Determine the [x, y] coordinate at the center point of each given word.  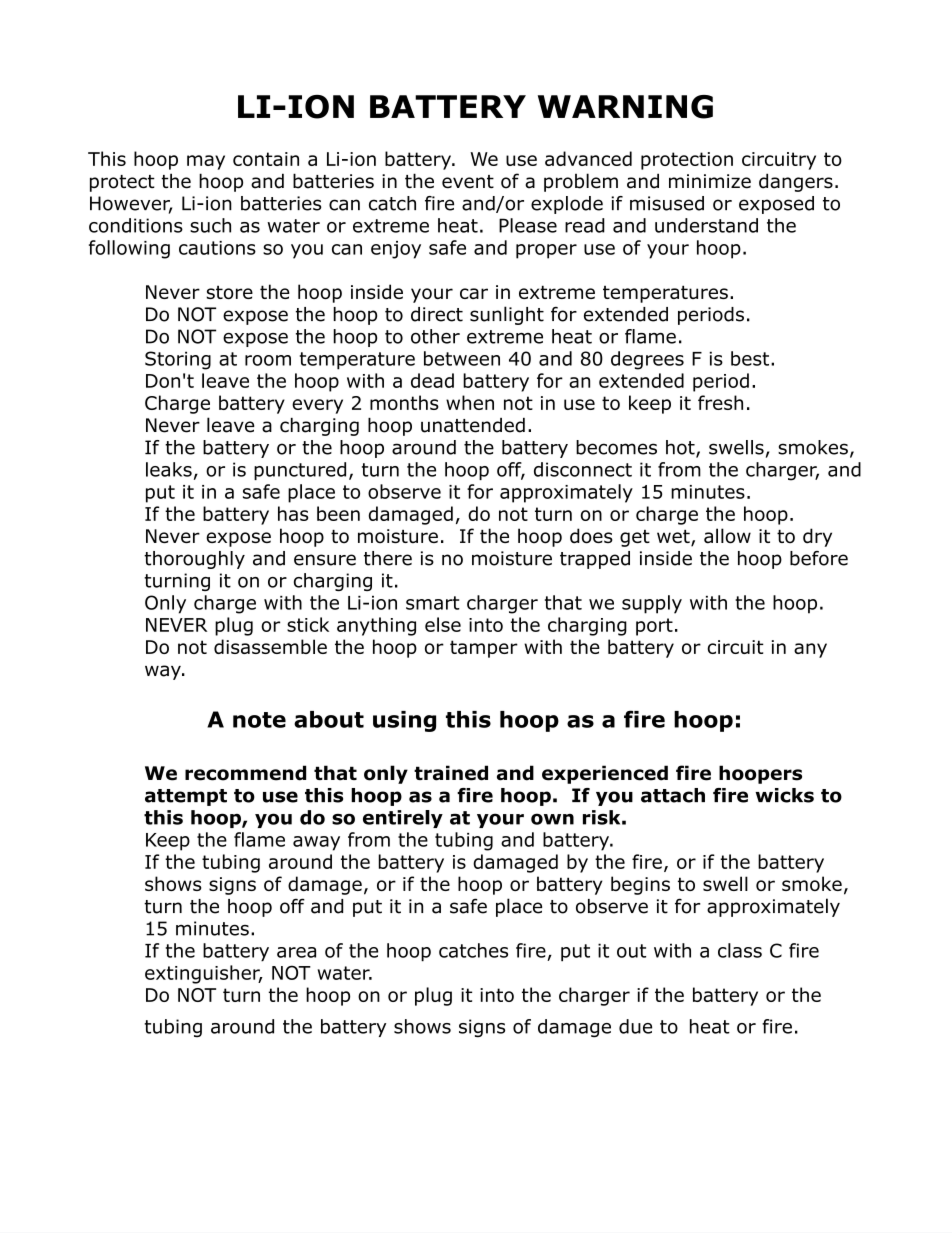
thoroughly [194, 560]
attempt [186, 797]
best [751, 358]
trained [451, 773]
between [462, 358]
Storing [178, 360]
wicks [784, 795]
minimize [710, 181]
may [206, 162]
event [468, 182]
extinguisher [203, 974]
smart [433, 603]
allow [727, 536]
